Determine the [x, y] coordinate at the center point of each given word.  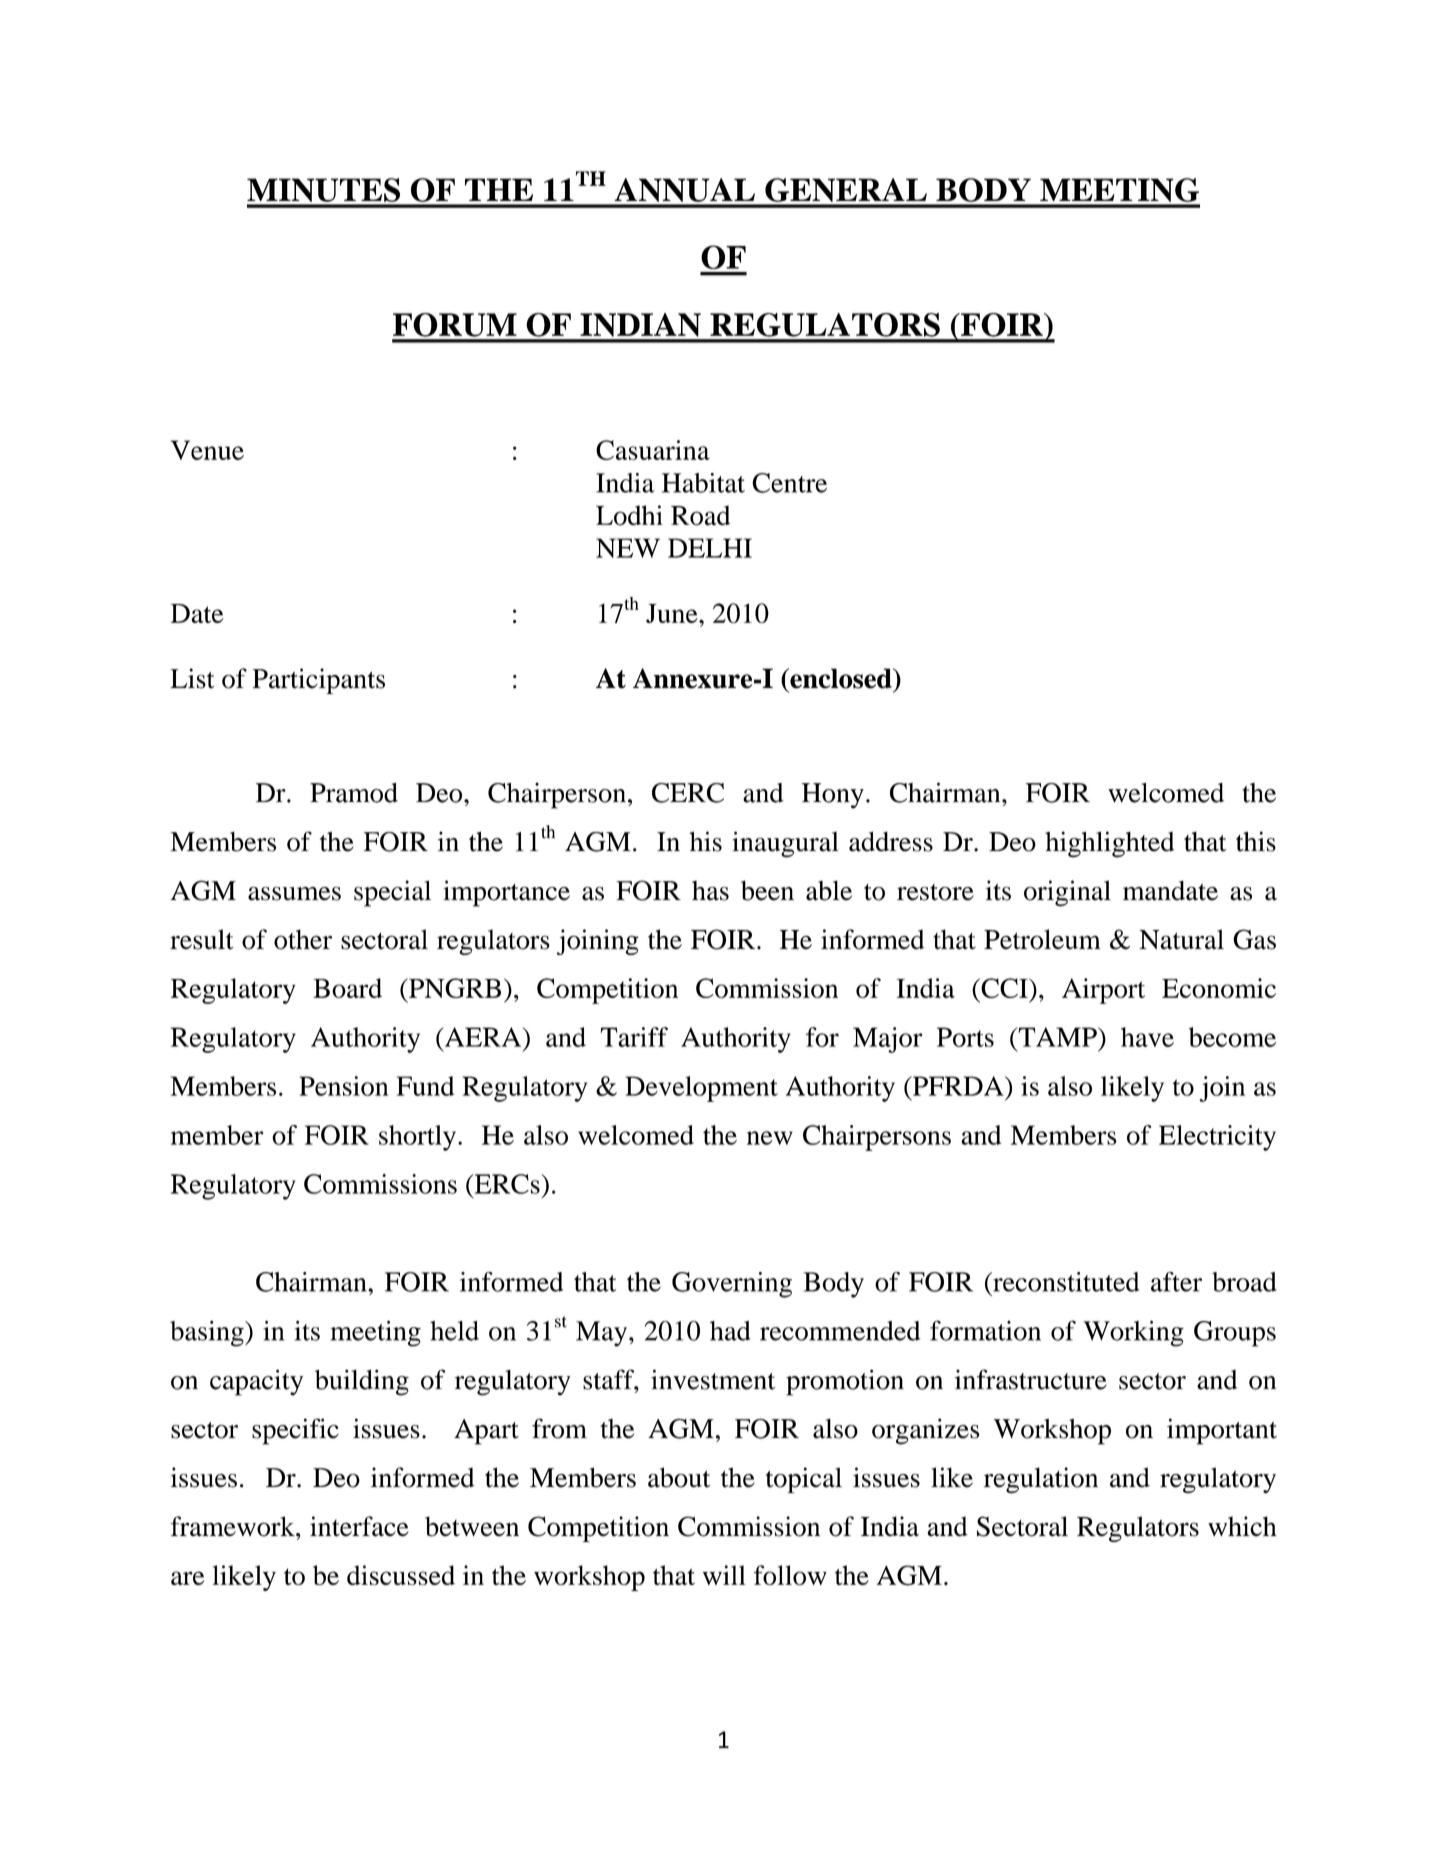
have [1147, 1037]
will [724, 1575]
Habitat [703, 483]
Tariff [634, 1037]
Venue [207, 450]
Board [347, 988]
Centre [789, 483]
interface [359, 1526]
